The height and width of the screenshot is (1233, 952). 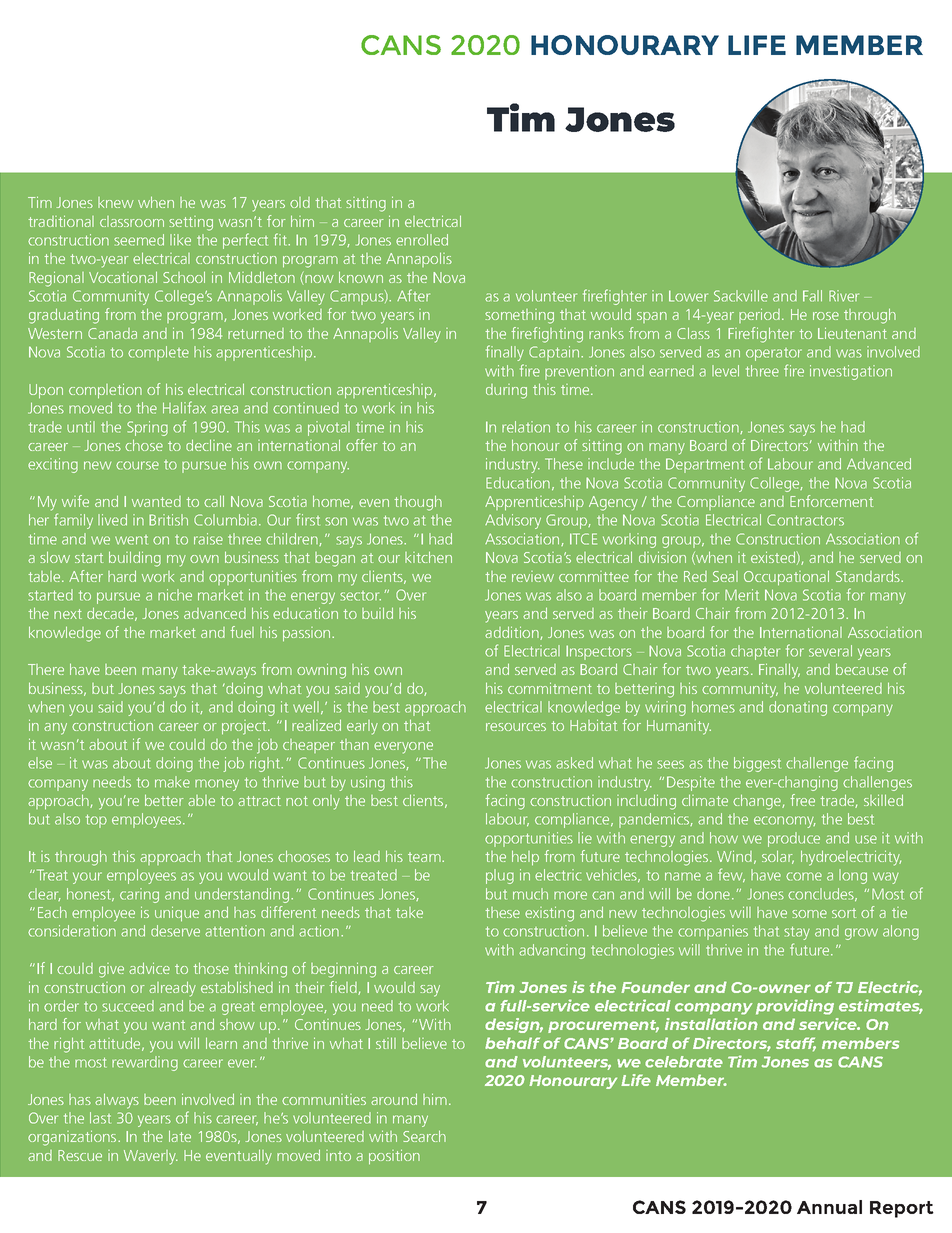 What do you see at coordinates (139, 895) in the screenshot?
I see `caring` at bounding box center [139, 895].
